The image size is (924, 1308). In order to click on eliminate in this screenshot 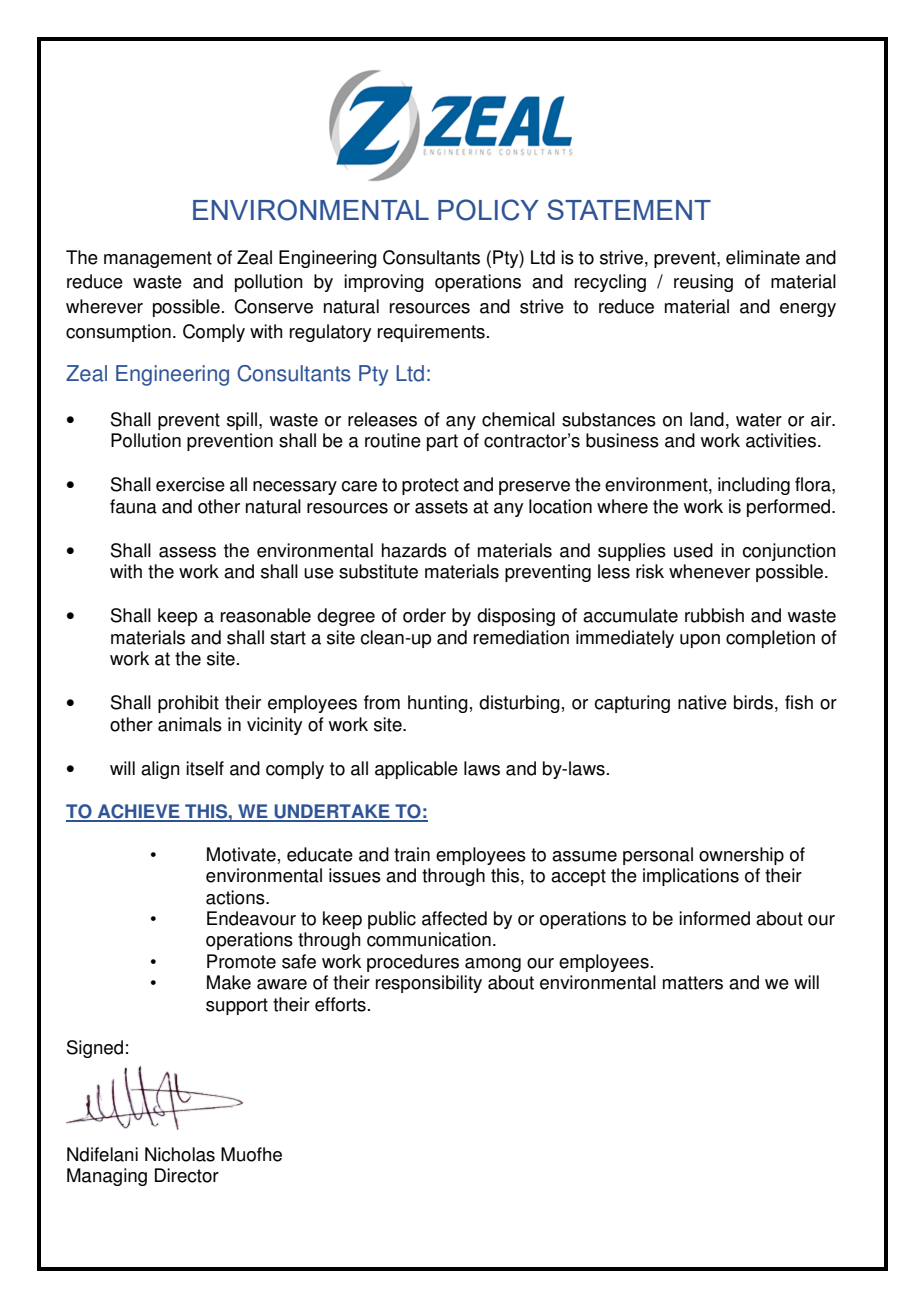, I will do `click(763, 257)`.
